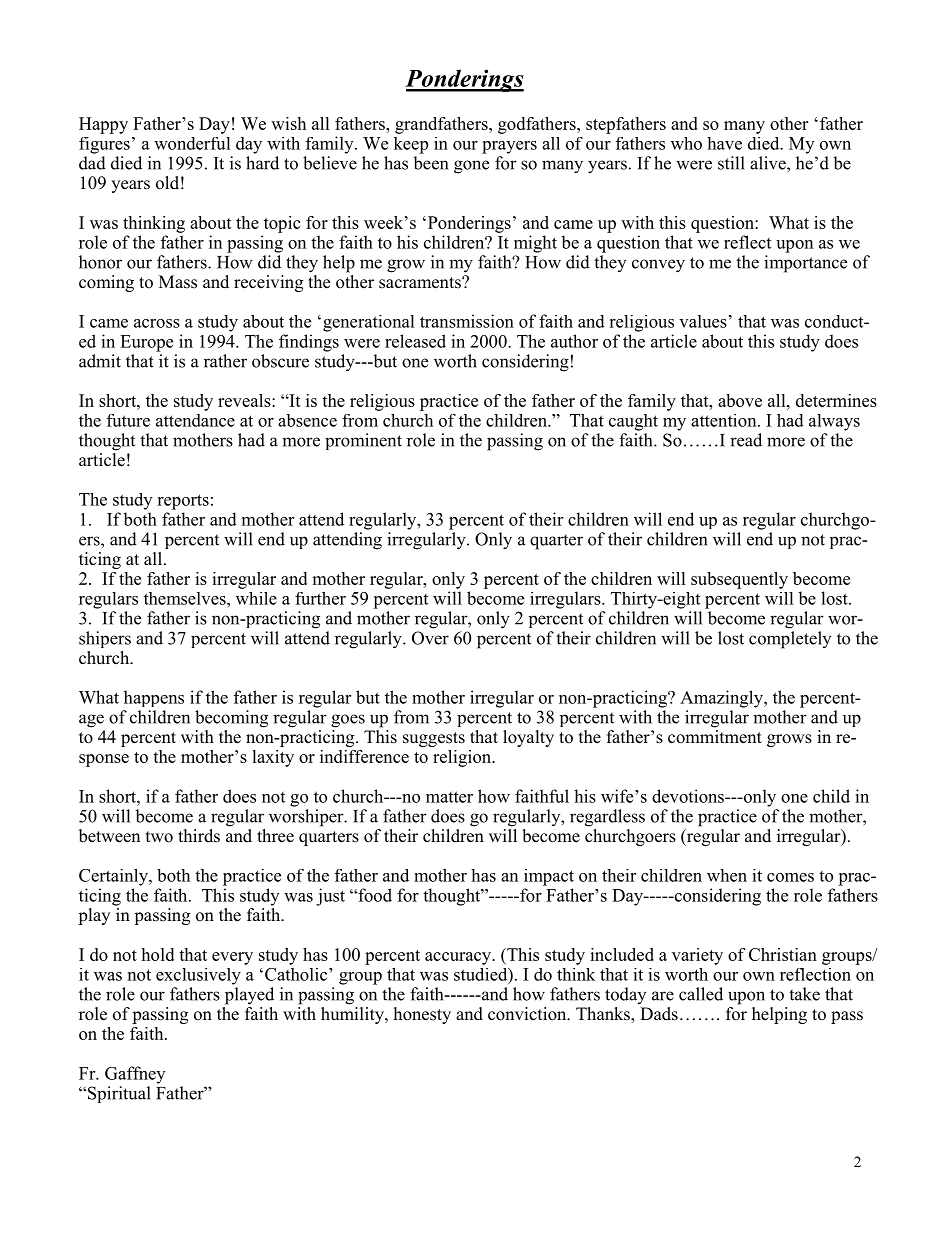  I want to click on matter, so click(449, 797).
